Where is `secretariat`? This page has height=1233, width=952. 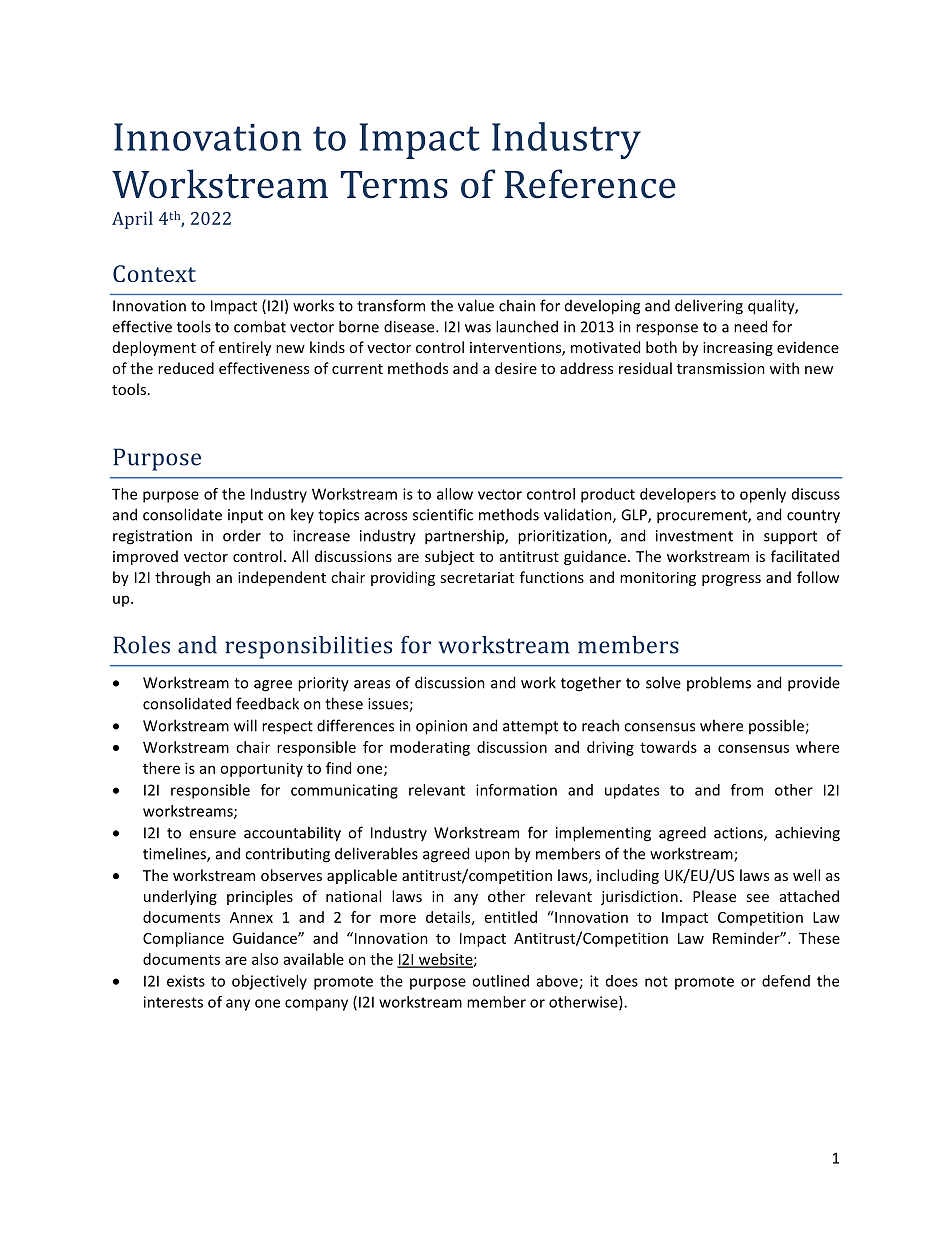 secretariat is located at coordinates (477, 577).
